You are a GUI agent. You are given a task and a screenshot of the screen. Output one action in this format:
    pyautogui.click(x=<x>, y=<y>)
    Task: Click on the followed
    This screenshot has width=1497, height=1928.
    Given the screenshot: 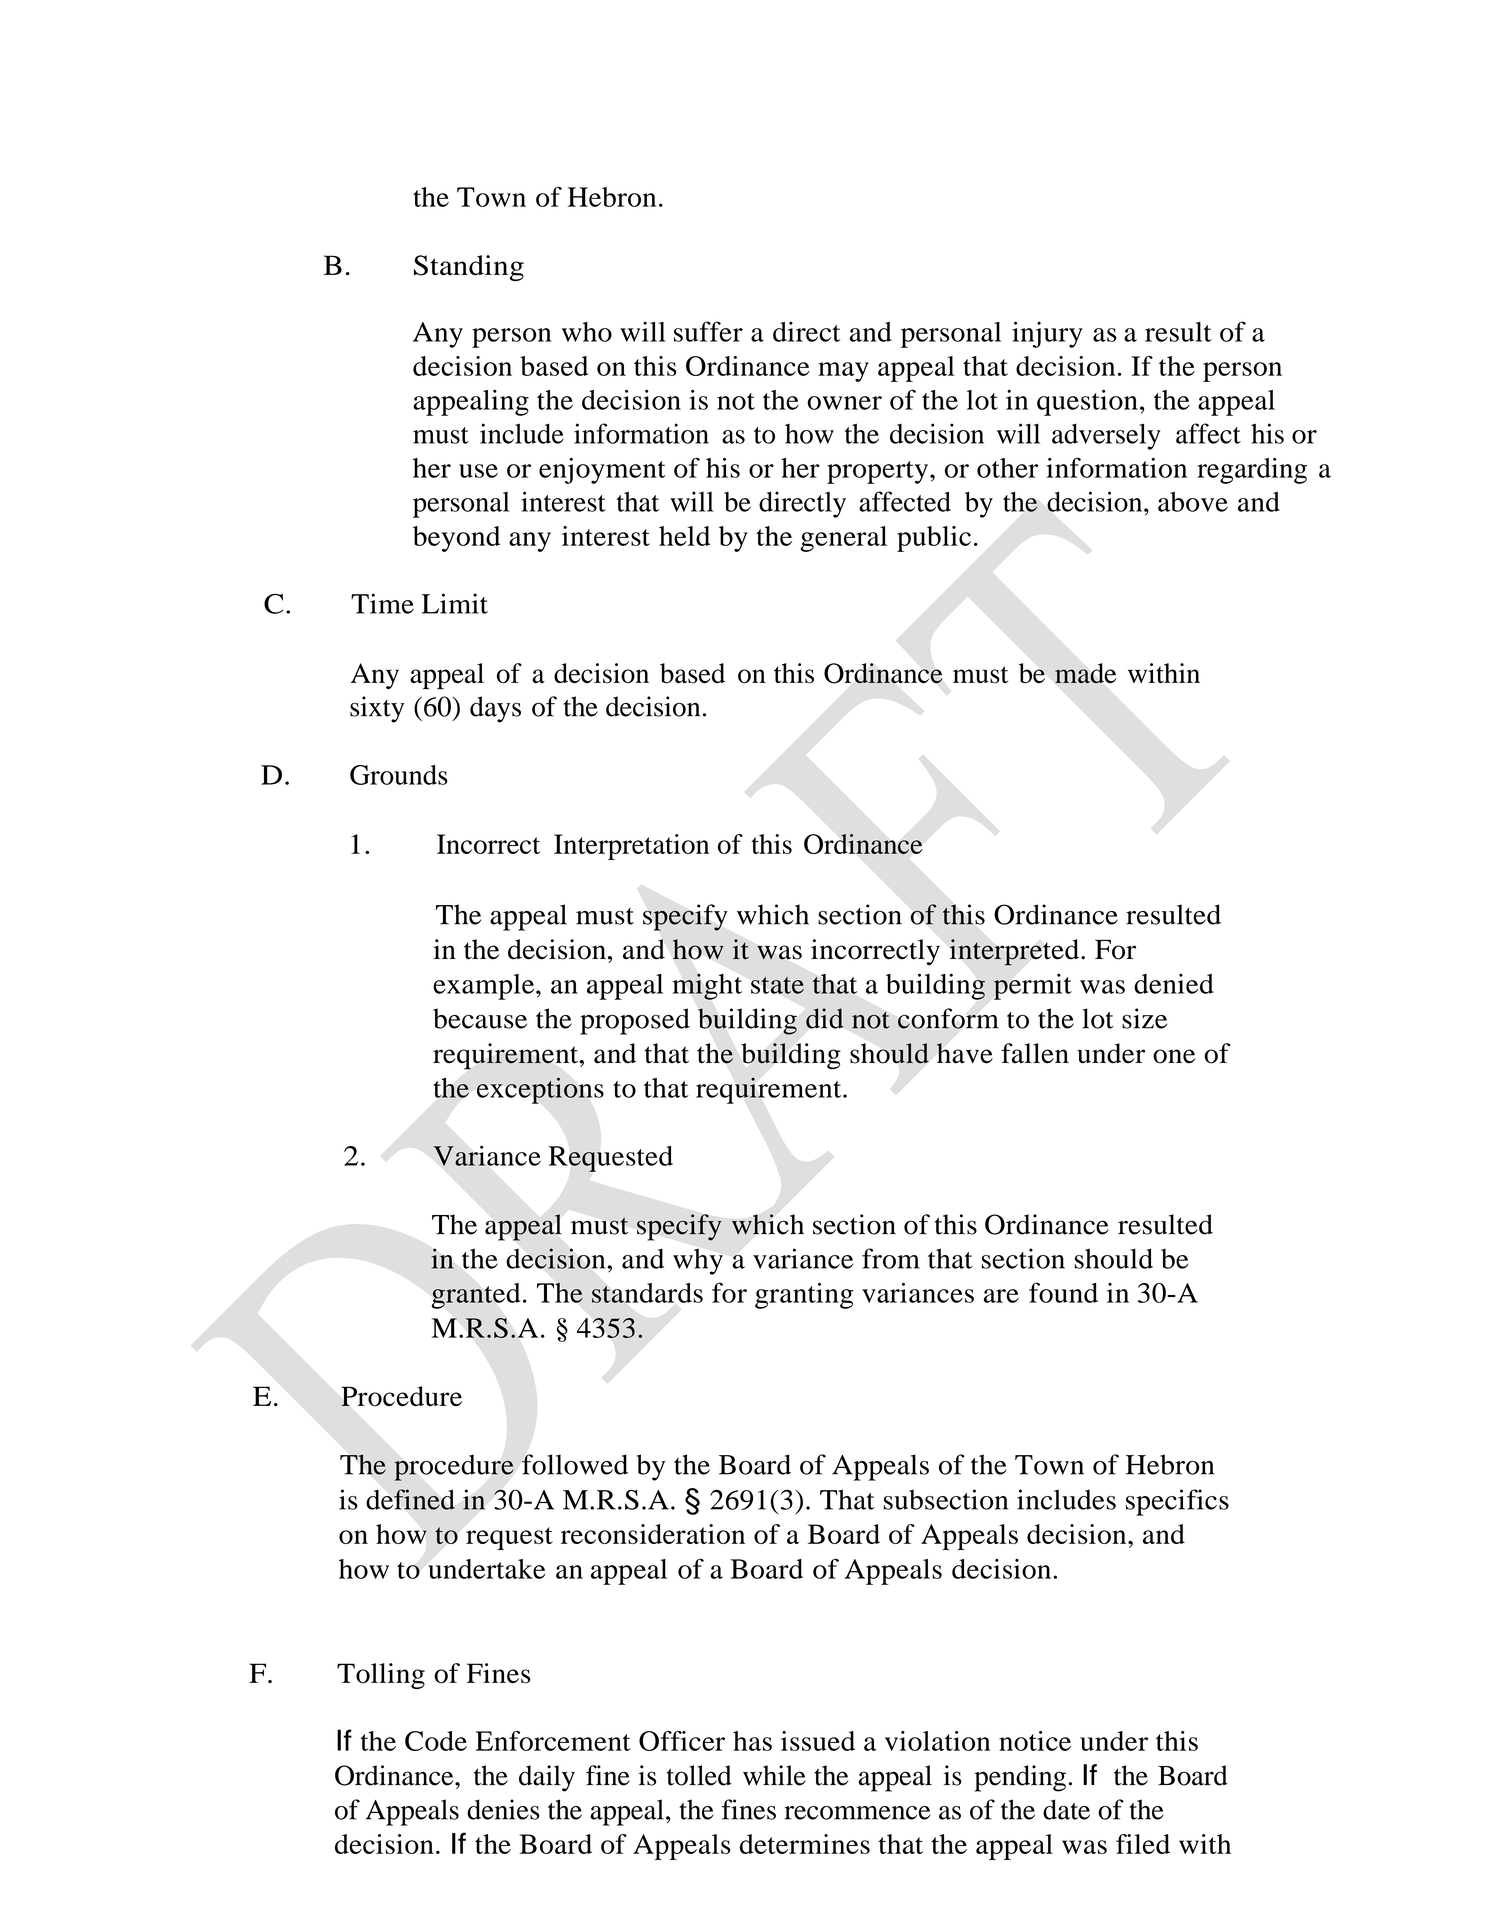 What is the action you would take?
    pyautogui.click(x=575, y=1464)
